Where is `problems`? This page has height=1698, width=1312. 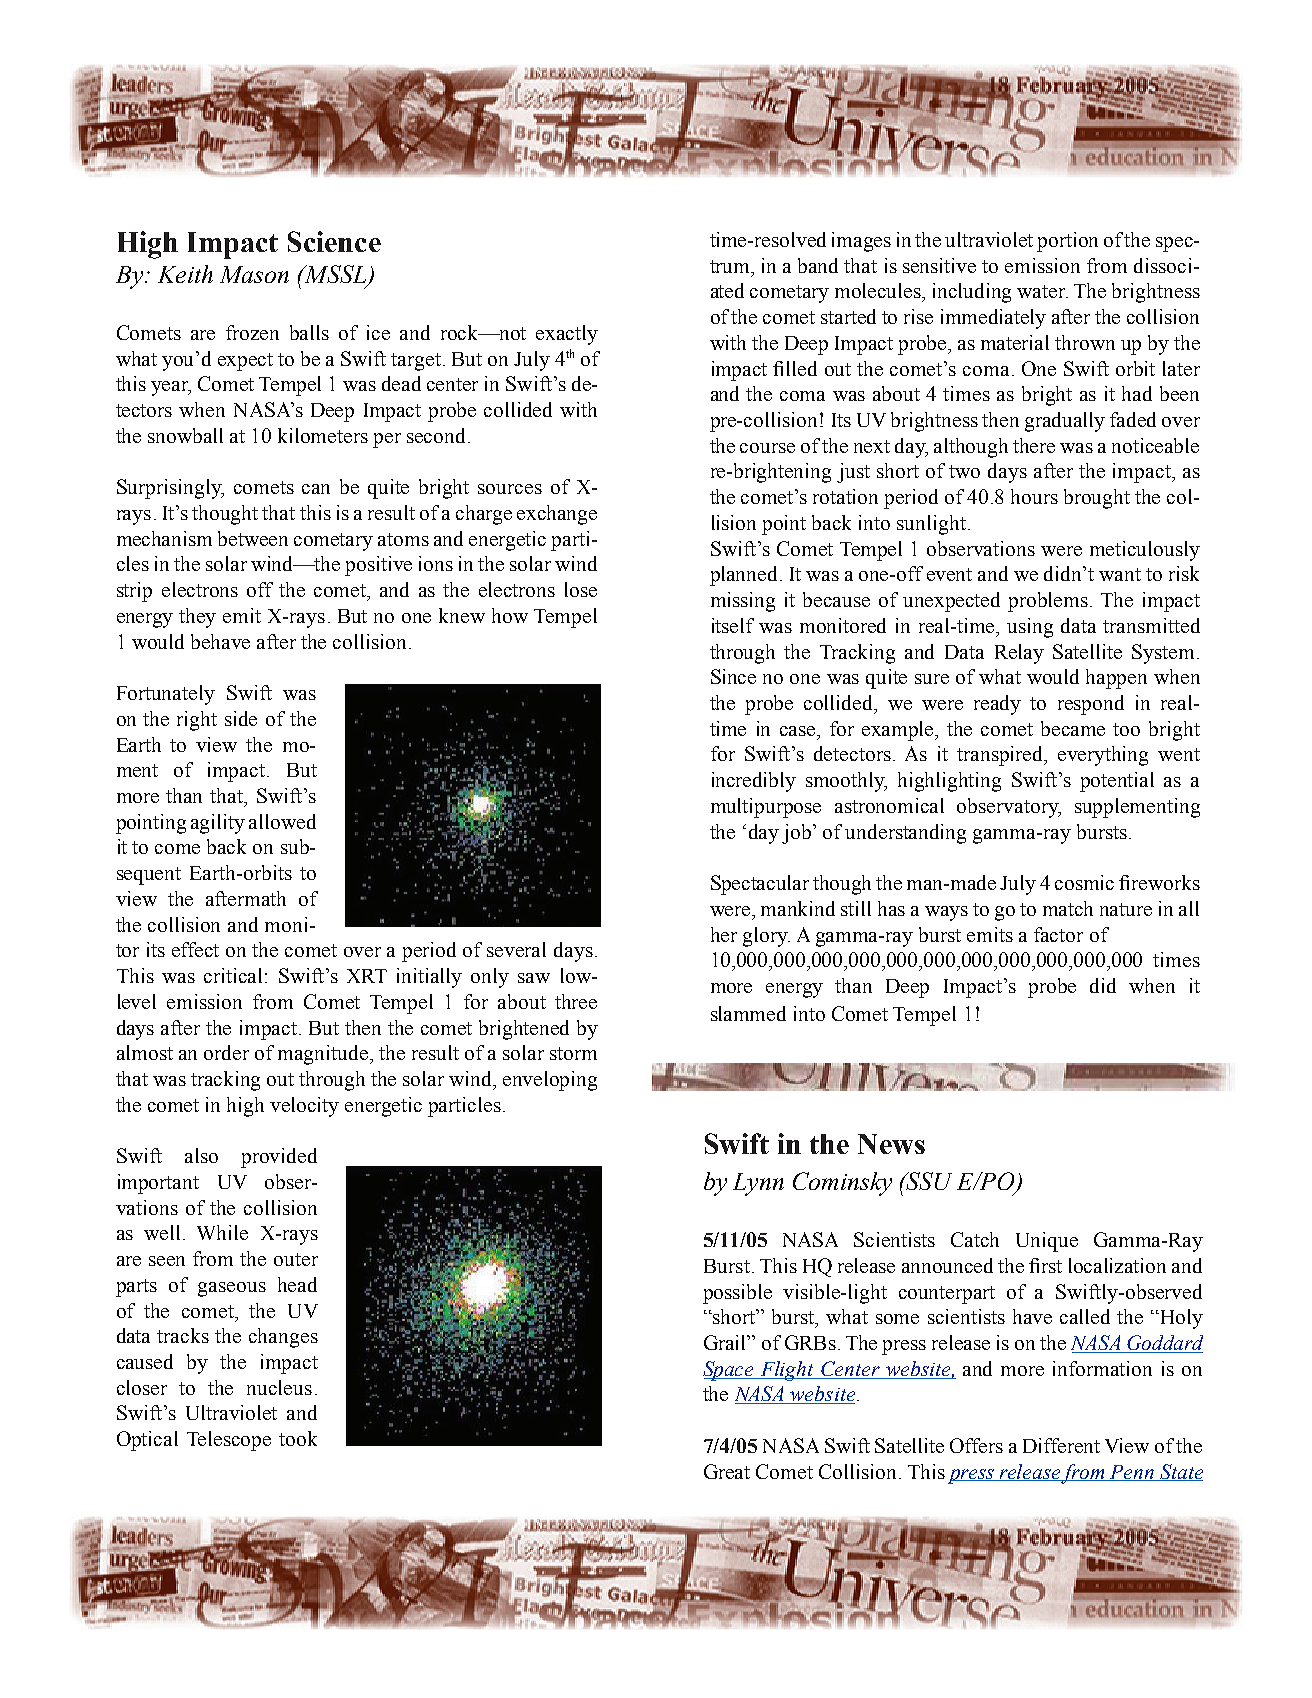 problems is located at coordinates (1049, 602).
